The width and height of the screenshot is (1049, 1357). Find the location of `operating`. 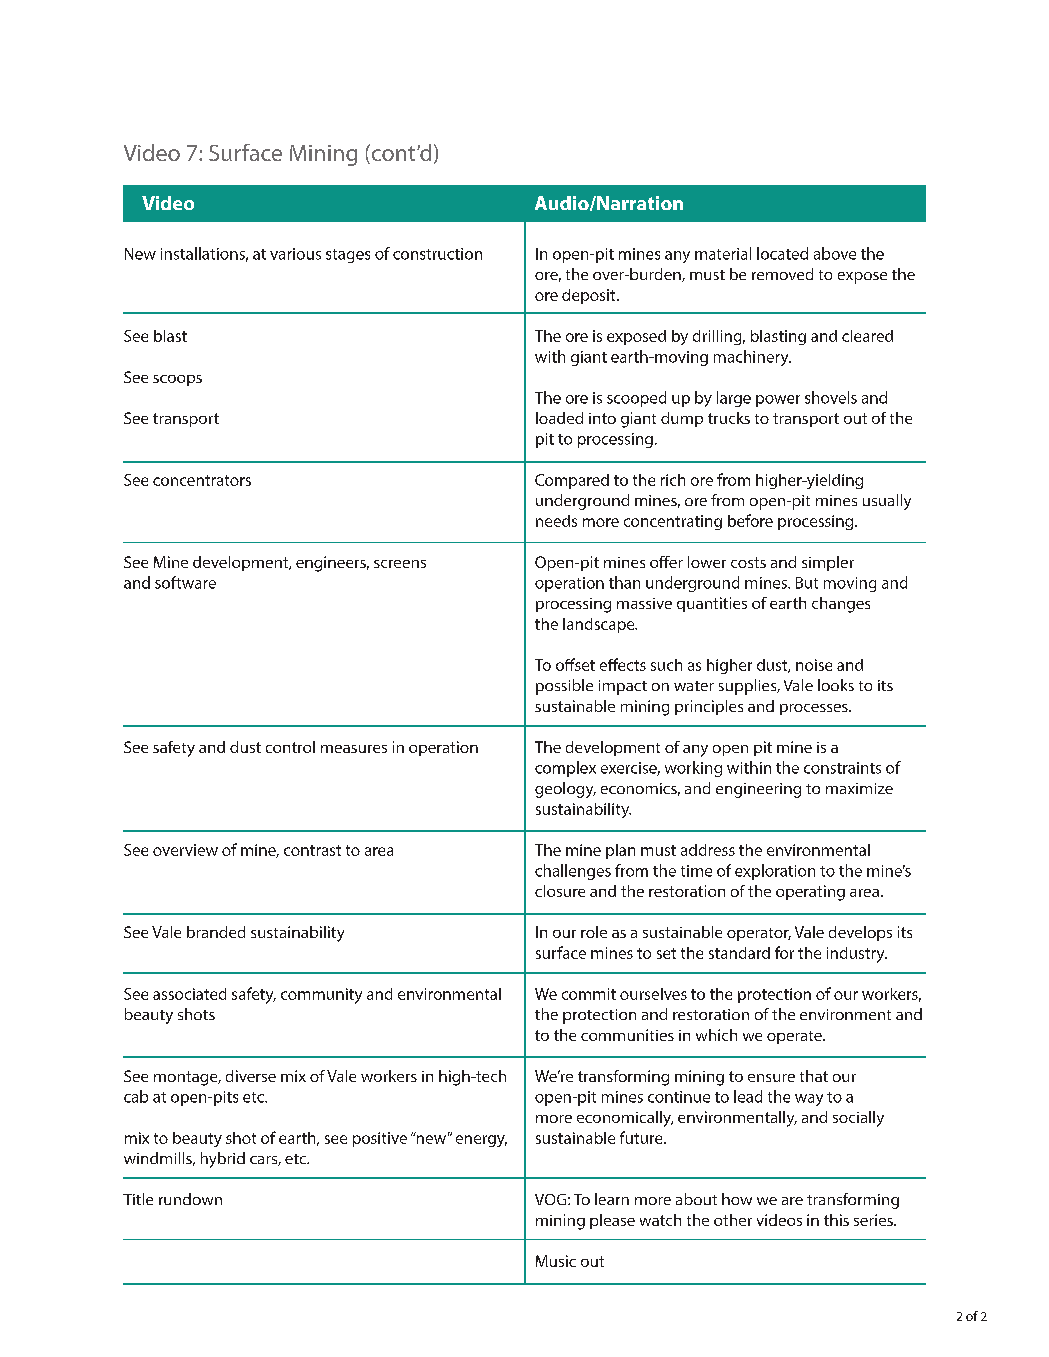

operating is located at coordinates (810, 893).
